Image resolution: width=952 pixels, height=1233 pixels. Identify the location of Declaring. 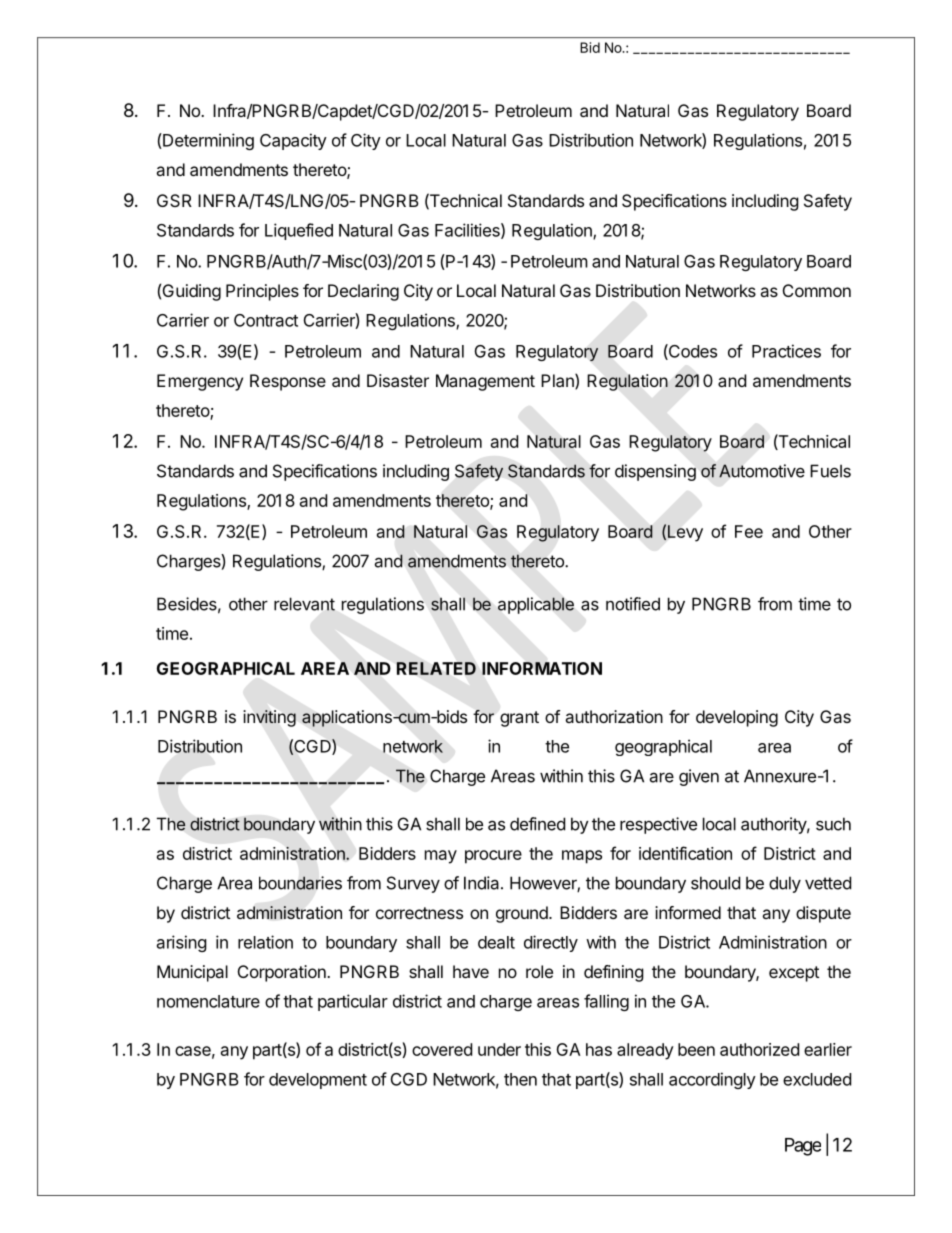
(363, 292).
